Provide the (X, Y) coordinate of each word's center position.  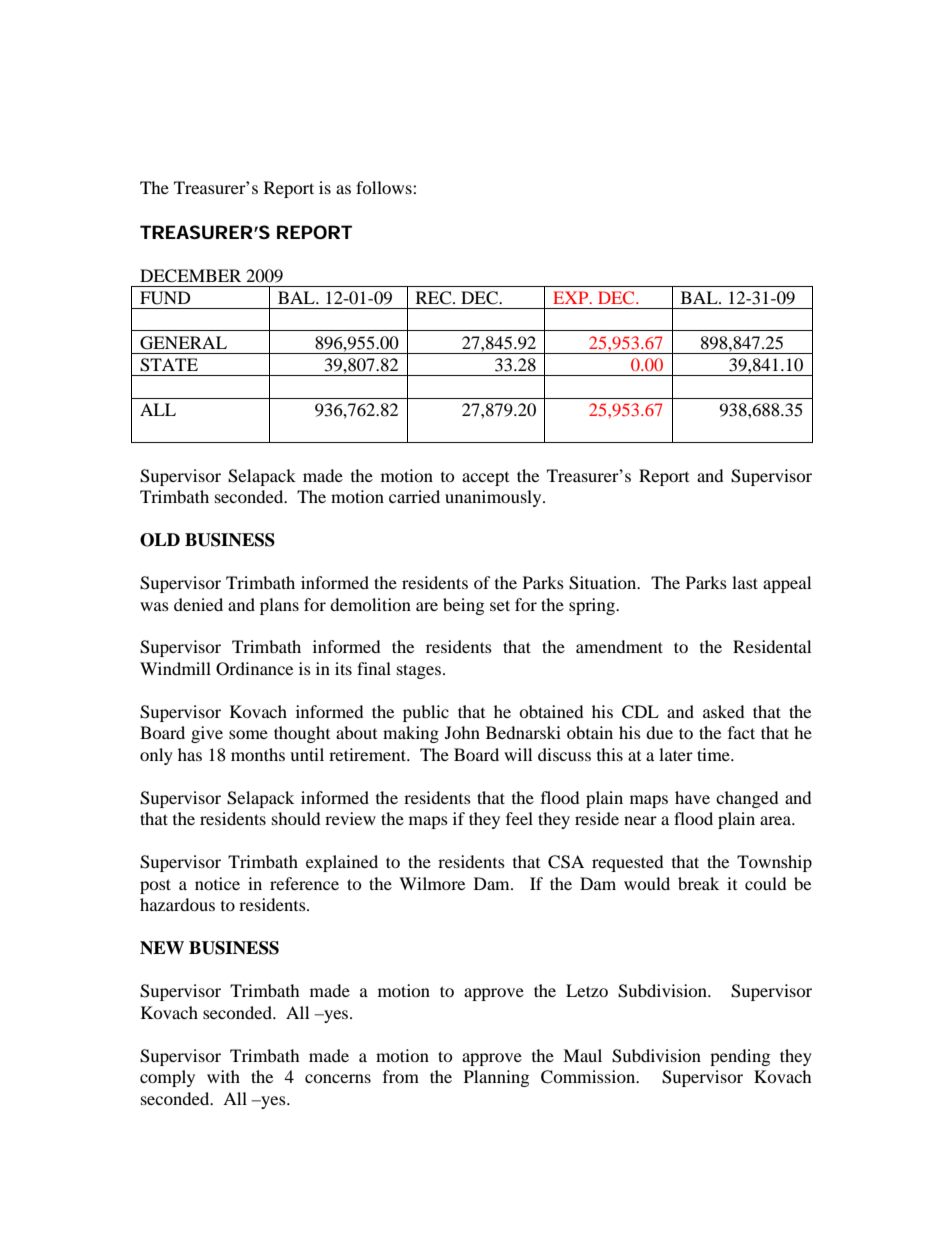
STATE (169, 365)
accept (485, 479)
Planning (496, 1078)
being (463, 606)
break (698, 883)
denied (198, 604)
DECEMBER (190, 276)
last (745, 582)
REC (435, 298)
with (223, 1076)
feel (519, 818)
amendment (619, 646)
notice (217, 883)
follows (385, 187)
